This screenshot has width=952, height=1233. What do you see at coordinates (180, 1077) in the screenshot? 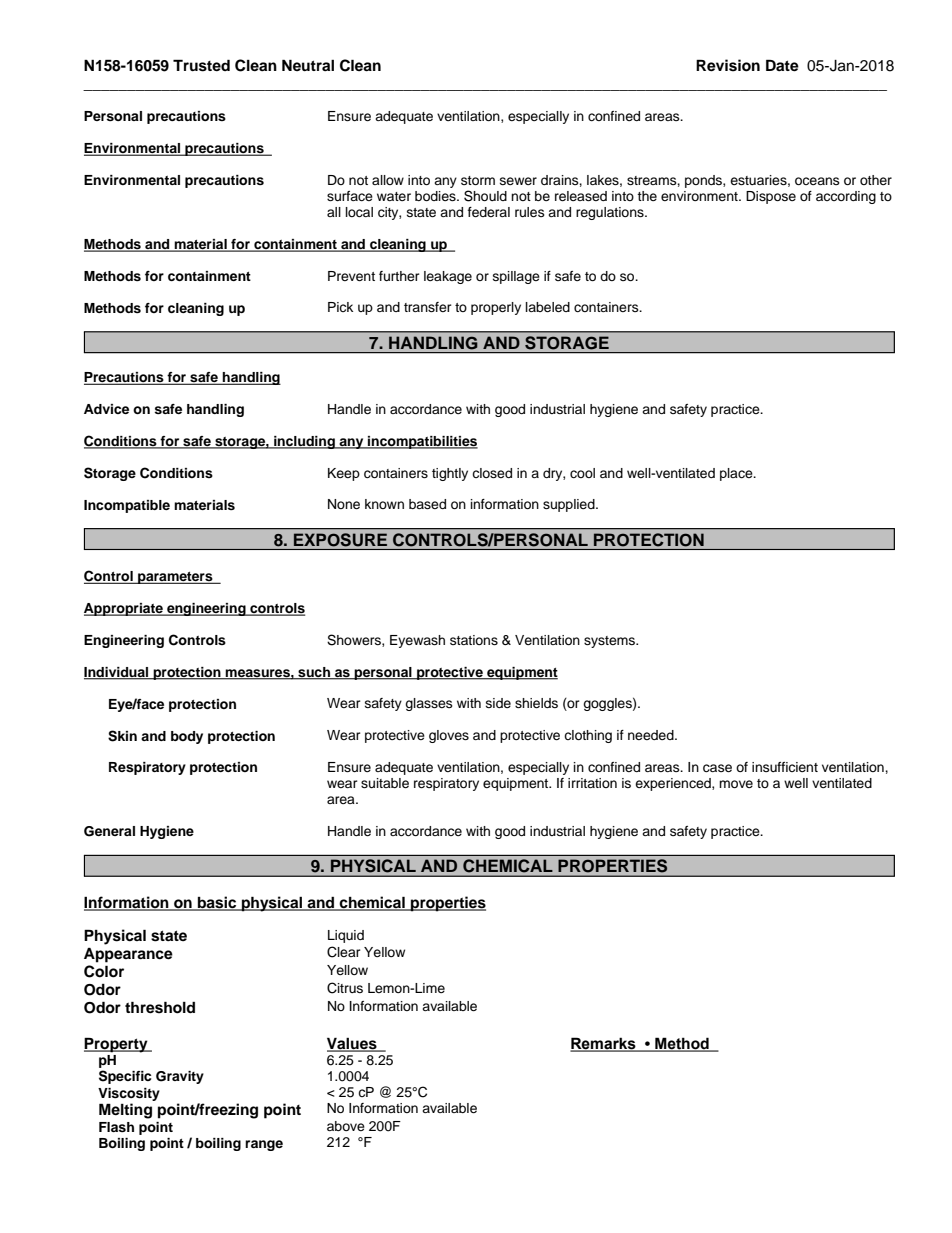
I see `Gravity` at bounding box center [180, 1077].
